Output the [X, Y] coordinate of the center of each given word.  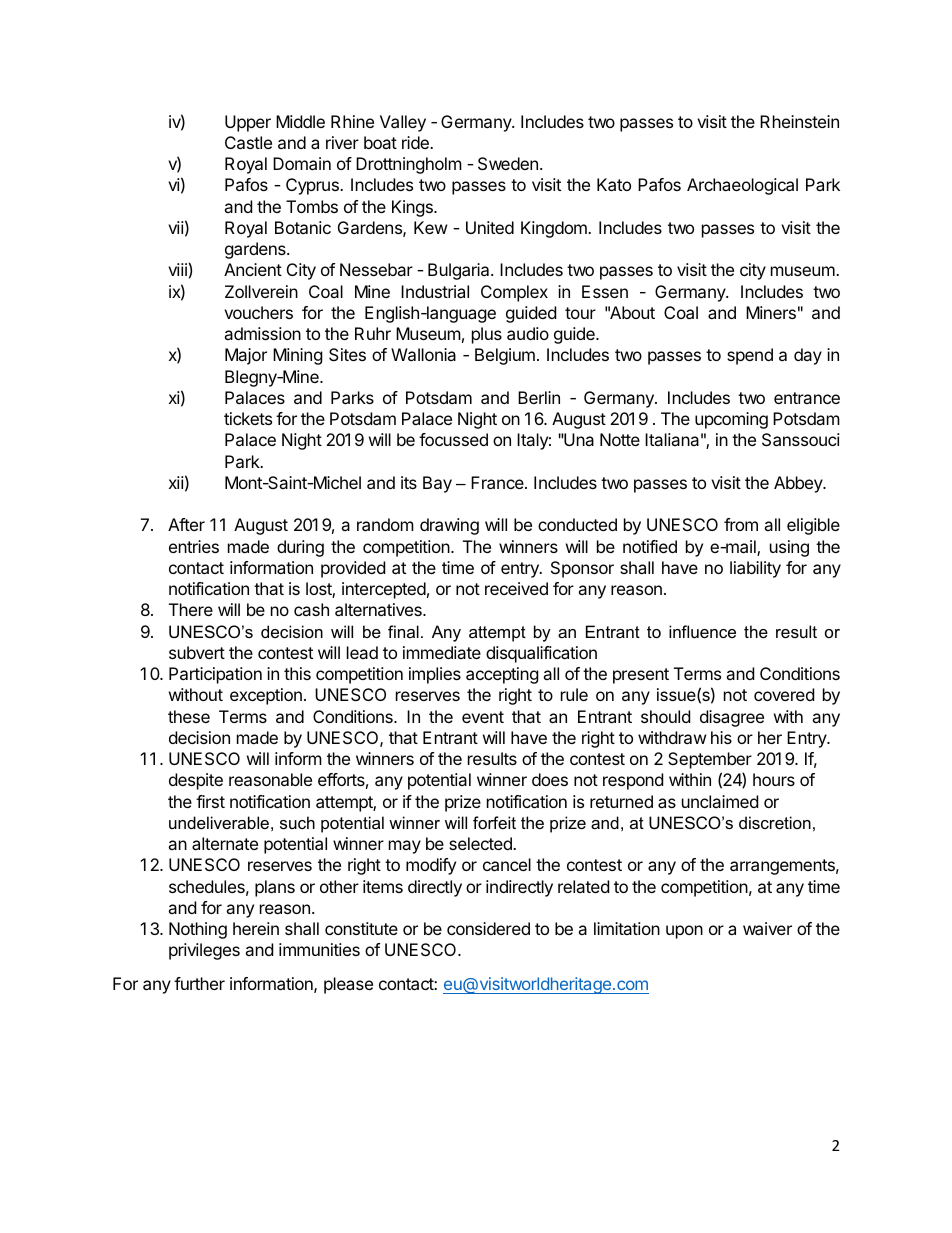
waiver [767, 928]
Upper [248, 123]
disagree [732, 718]
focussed [453, 439]
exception [266, 696]
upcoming [731, 420]
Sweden [508, 163]
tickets [248, 418]
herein [256, 928]
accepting [502, 675]
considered [488, 928]
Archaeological [742, 186]
